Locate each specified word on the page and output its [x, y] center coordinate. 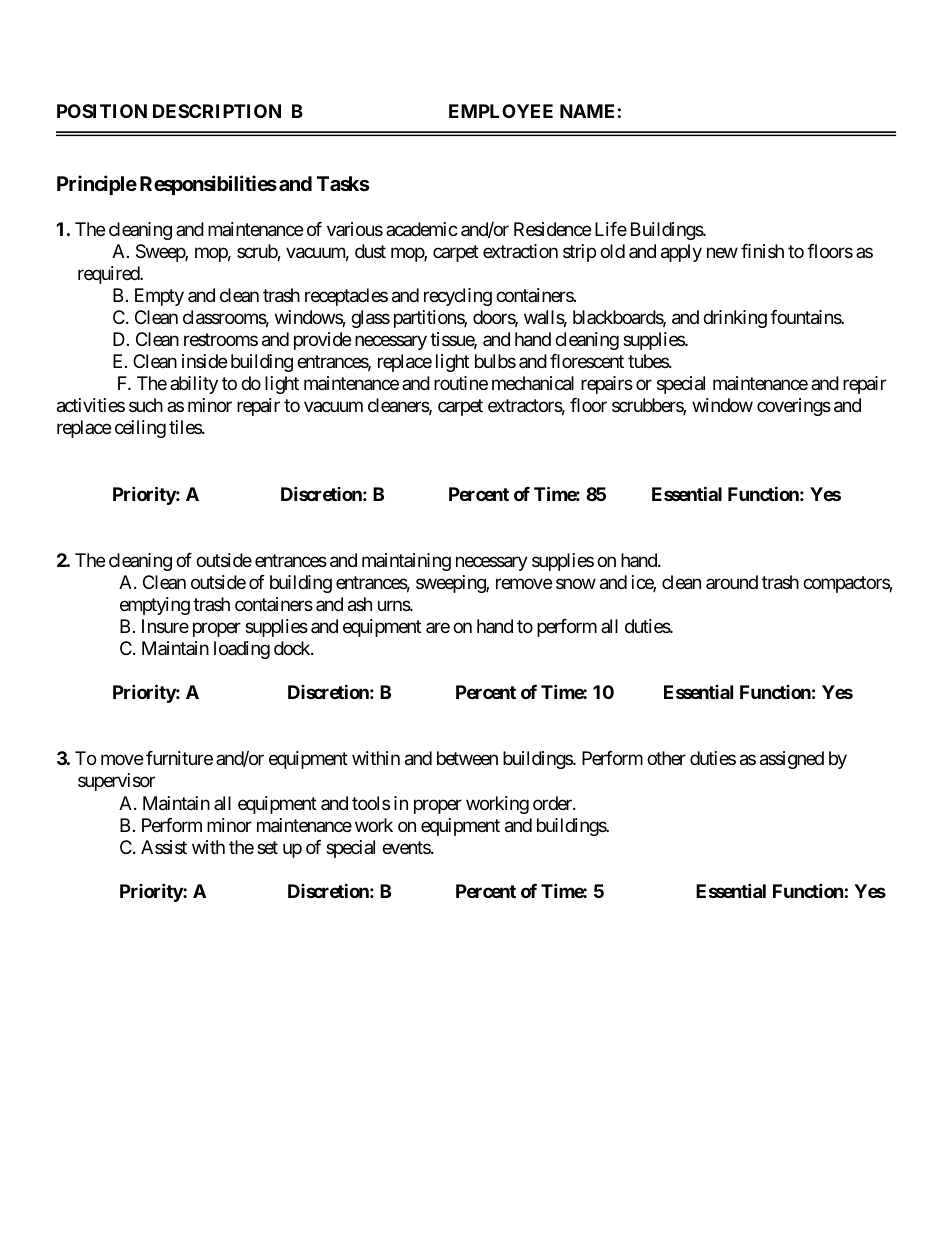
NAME [587, 111]
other [666, 758]
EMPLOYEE [501, 111]
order [553, 803]
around [732, 582]
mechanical [533, 383]
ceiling [140, 429]
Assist [164, 847]
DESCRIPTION [217, 111]
